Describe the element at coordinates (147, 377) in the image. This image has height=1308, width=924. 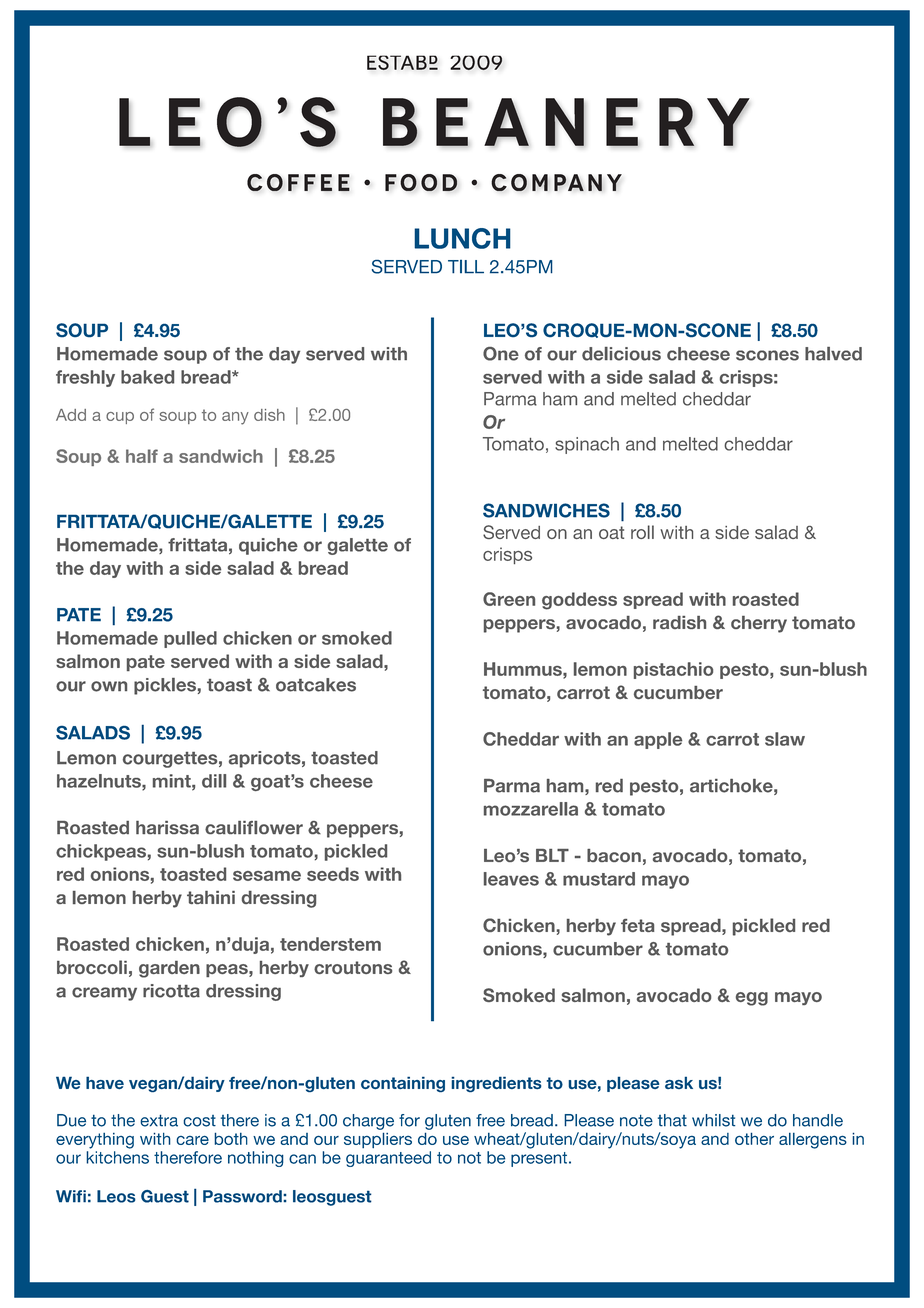
I see `baked` at that location.
